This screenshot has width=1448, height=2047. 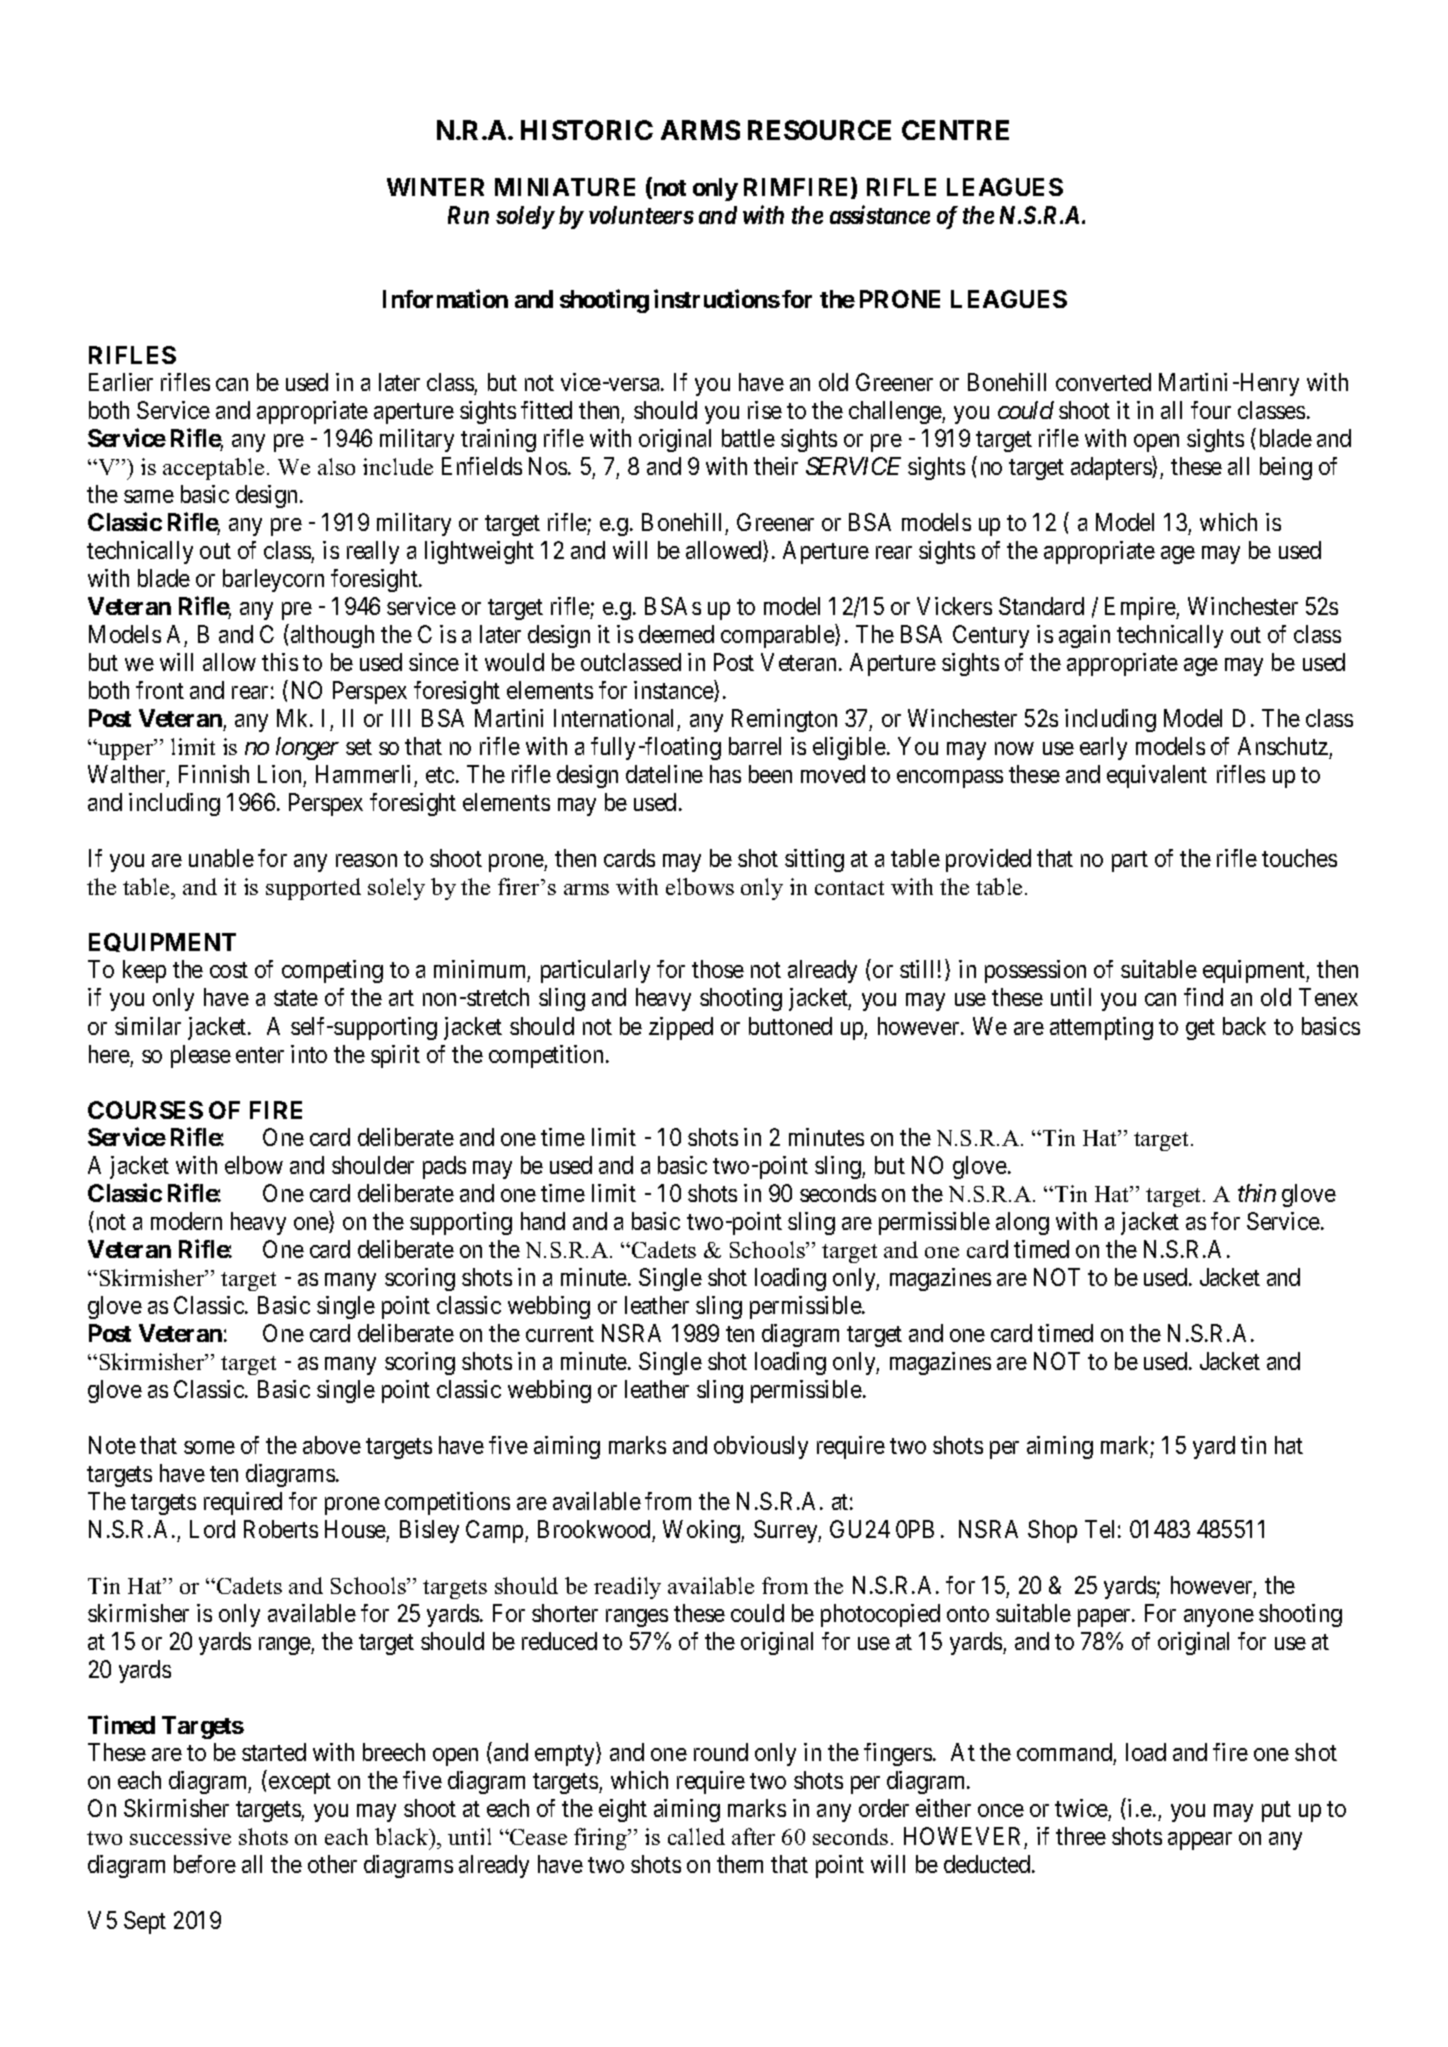 What do you see at coordinates (435, 187) in the screenshot?
I see `WINTER` at bounding box center [435, 187].
